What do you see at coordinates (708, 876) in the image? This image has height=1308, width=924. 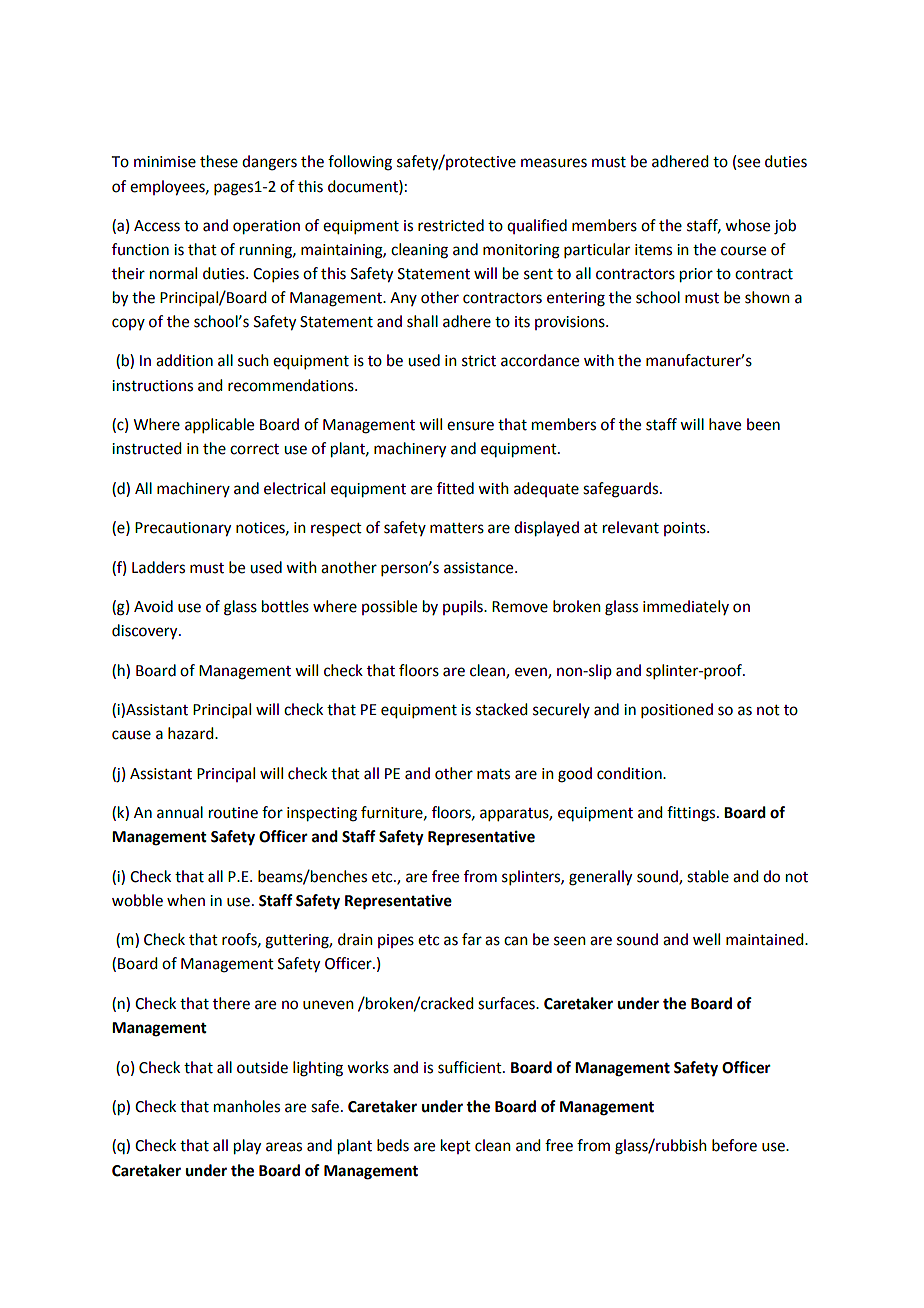 I see `stable` at bounding box center [708, 876].
